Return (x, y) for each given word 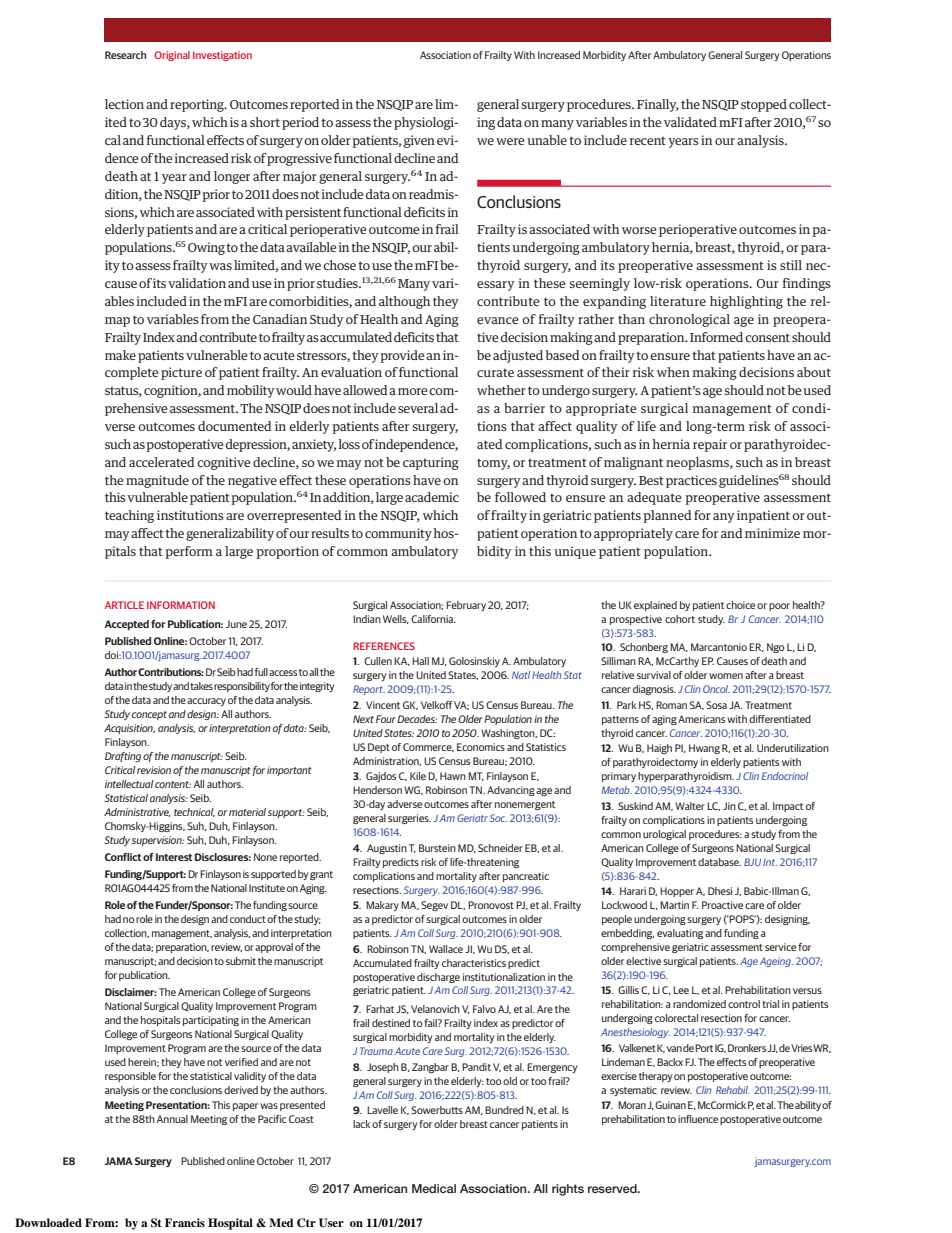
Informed (716, 337)
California (433, 619)
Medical (434, 1188)
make (120, 355)
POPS (742, 919)
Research (125, 55)
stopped (764, 105)
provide (402, 356)
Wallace (446, 949)
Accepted (126, 625)
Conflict (123, 857)
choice (740, 605)
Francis (185, 1222)
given (419, 141)
